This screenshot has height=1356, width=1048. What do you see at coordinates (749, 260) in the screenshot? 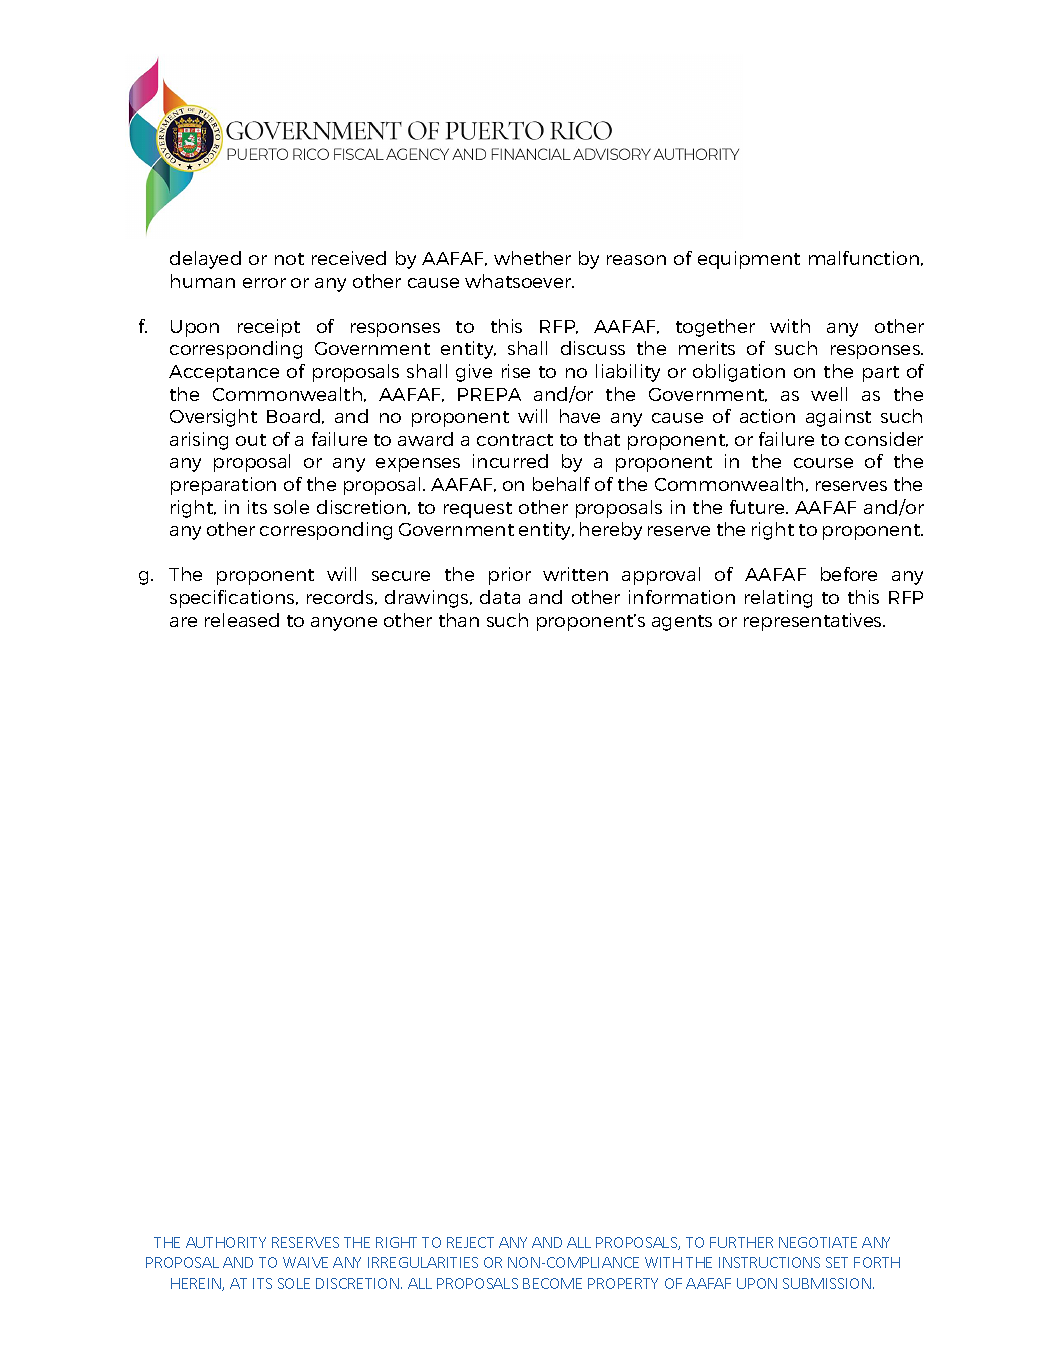
I see `equipment` at bounding box center [749, 260].
